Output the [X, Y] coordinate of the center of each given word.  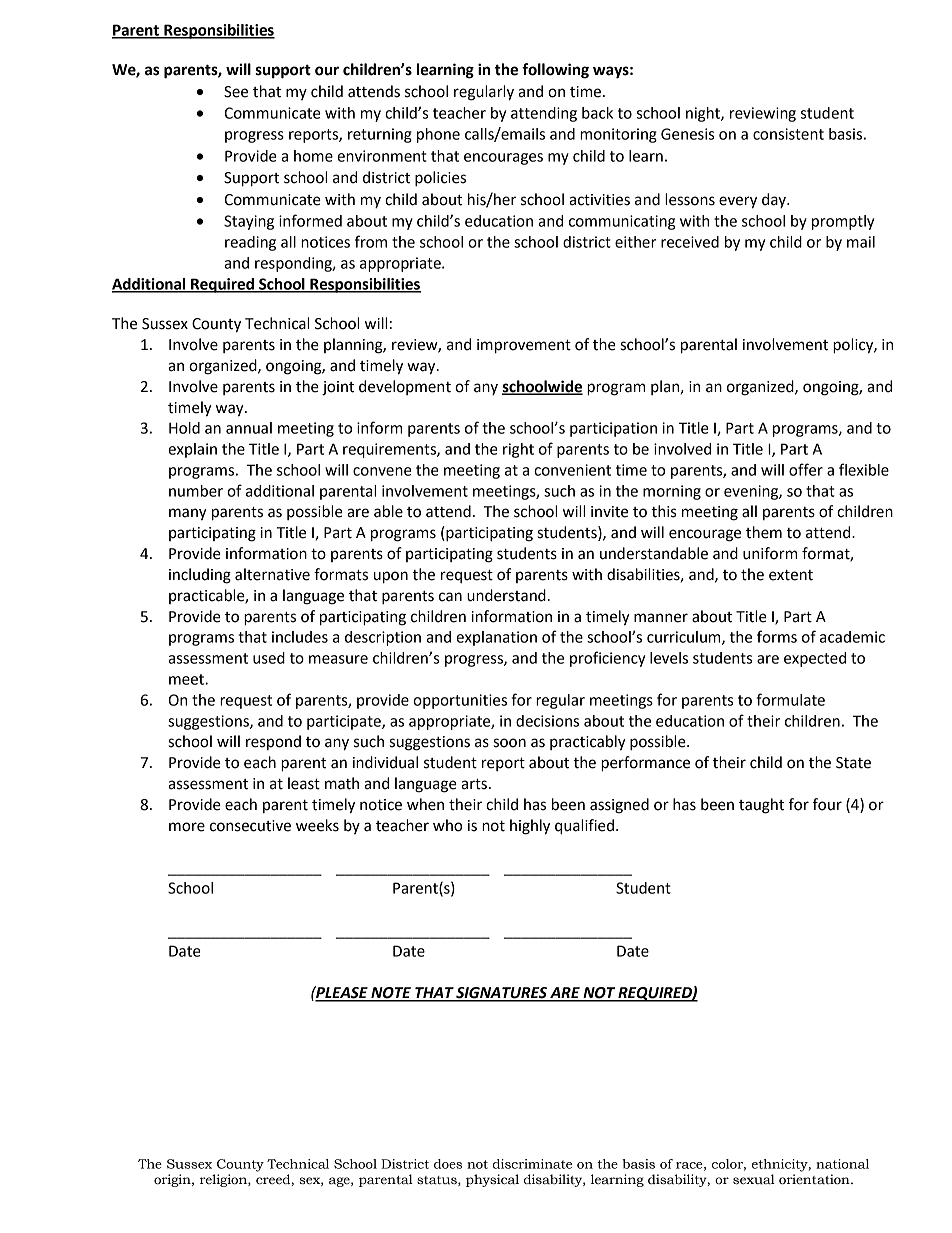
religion [224, 1180]
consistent [788, 134]
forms [777, 636]
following [555, 71]
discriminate [532, 1164]
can [450, 597]
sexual [754, 1179]
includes [300, 637]
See [236, 92]
